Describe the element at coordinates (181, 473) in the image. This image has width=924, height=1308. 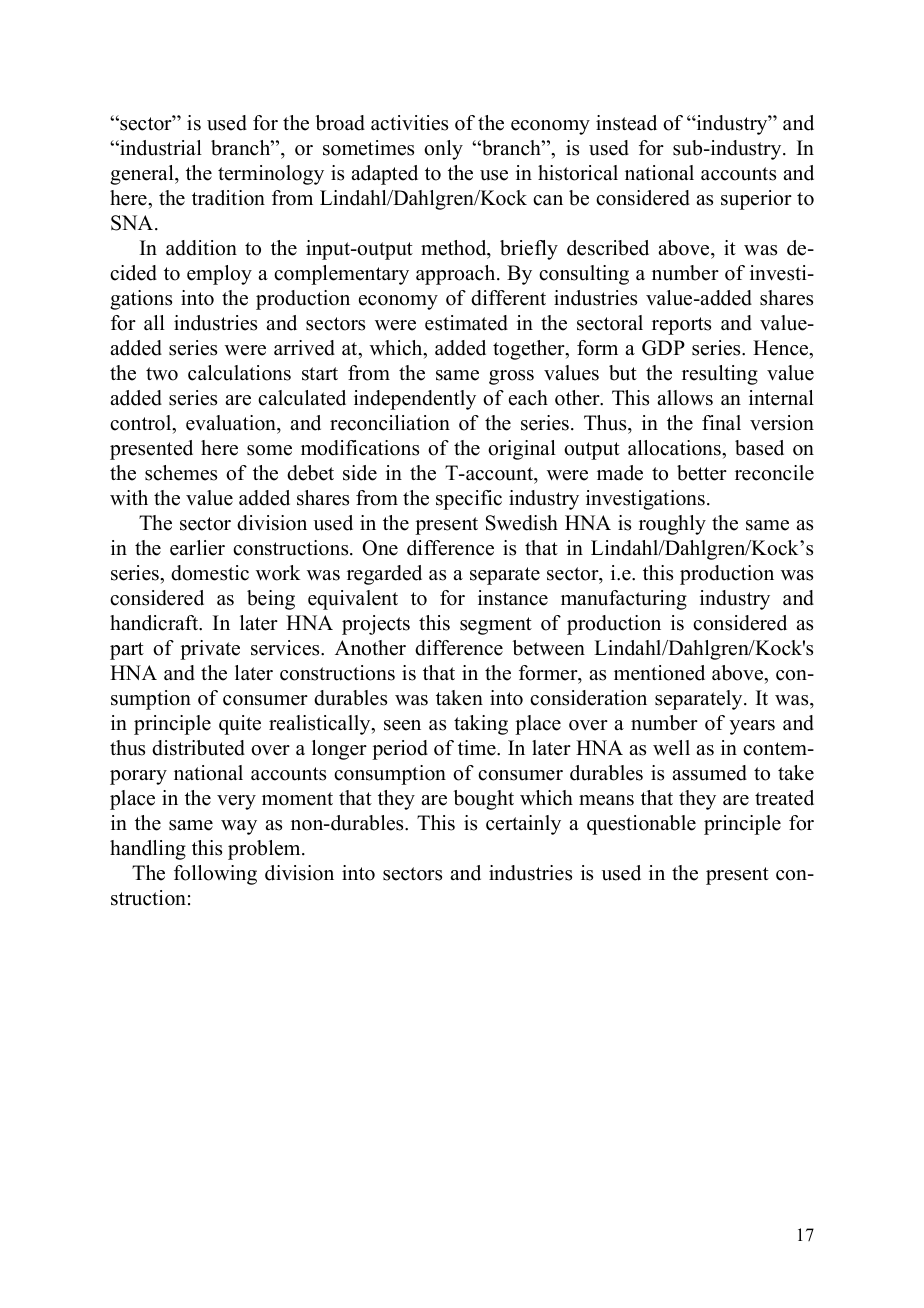
I see `schemes` at that location.
